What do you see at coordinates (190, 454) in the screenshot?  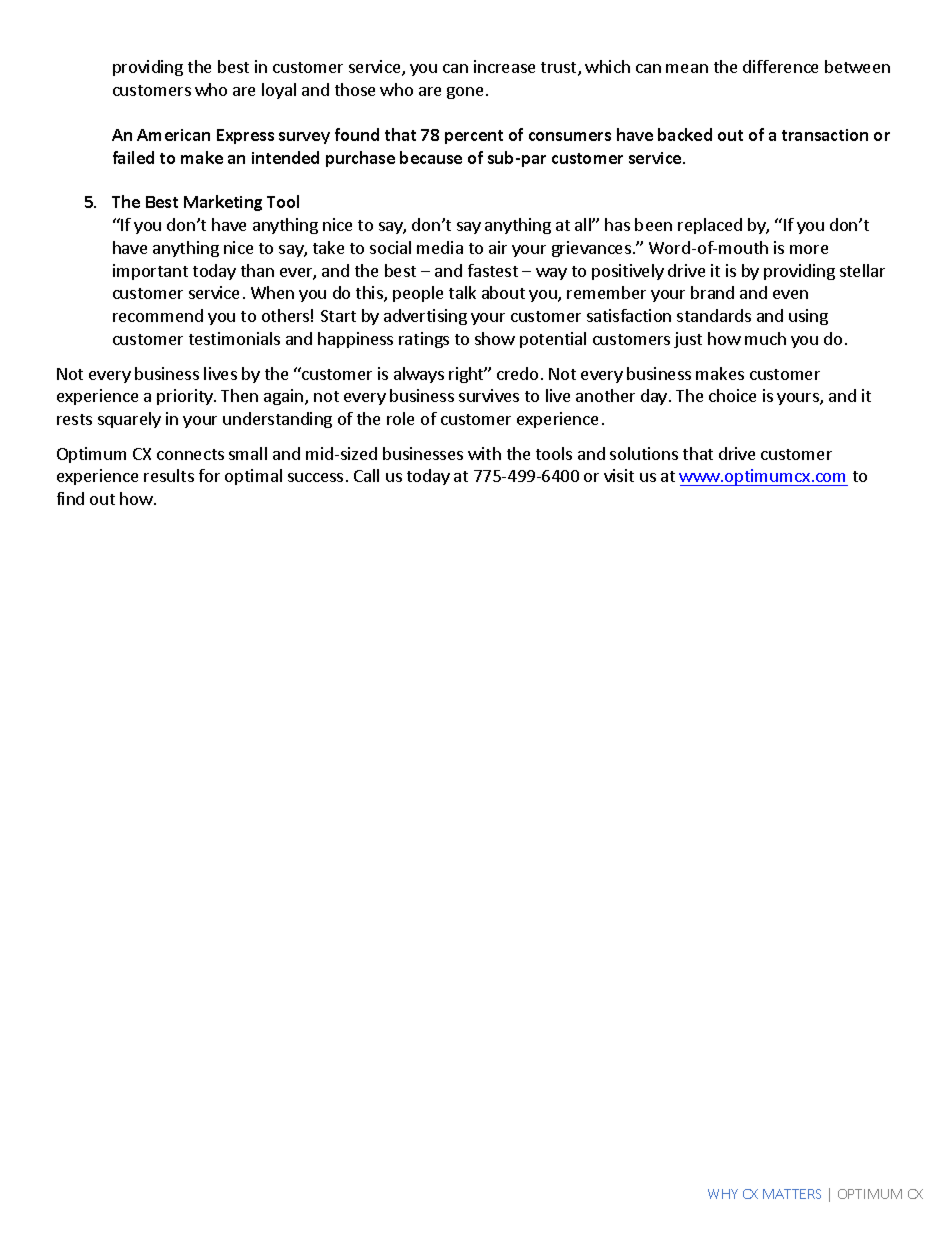 I see `connects` at bounding box center [190, 454].
